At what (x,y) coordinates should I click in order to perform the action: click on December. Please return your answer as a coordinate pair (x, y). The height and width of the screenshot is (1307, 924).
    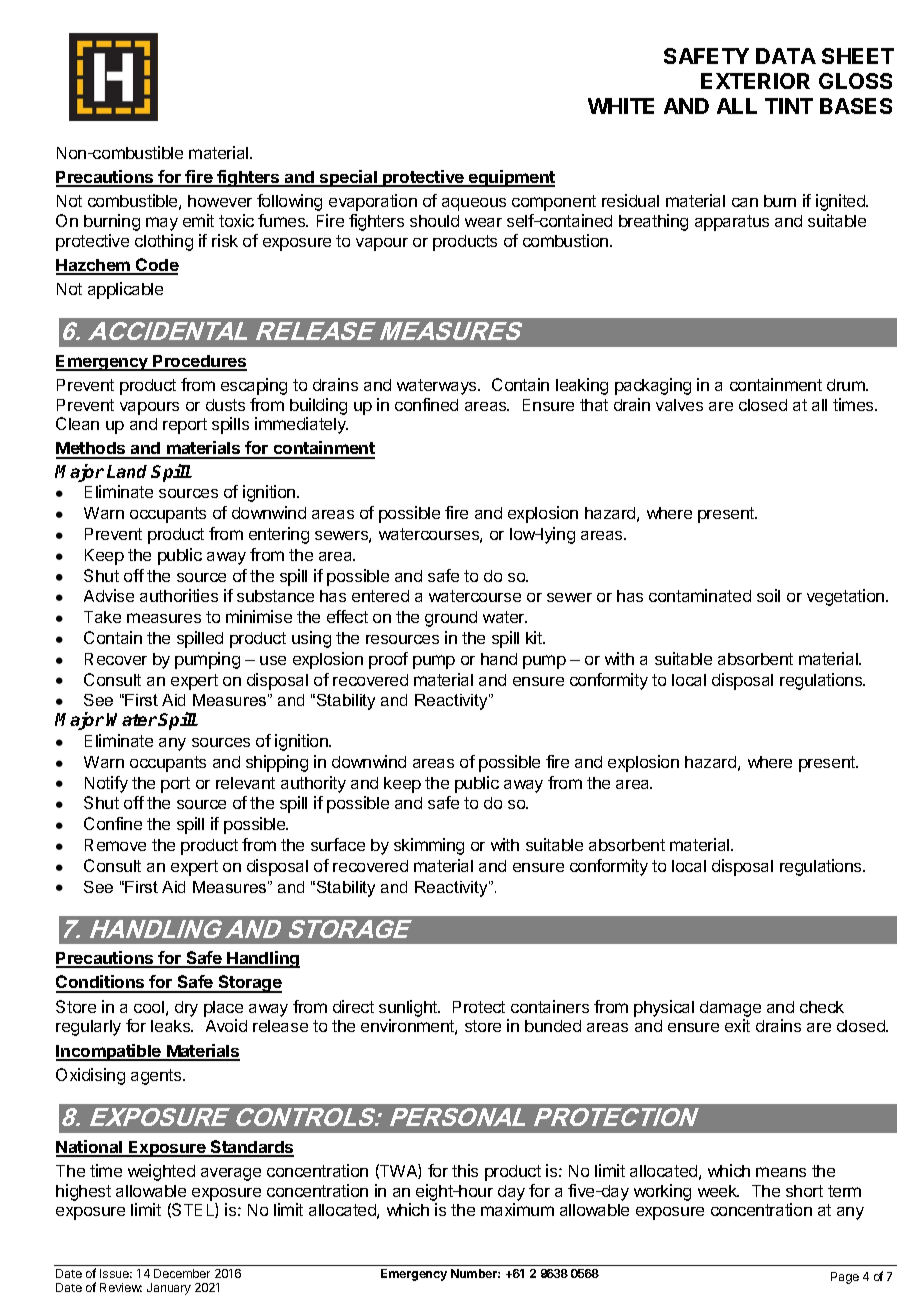
    Looking at the image, I should click on (182, 1273).
